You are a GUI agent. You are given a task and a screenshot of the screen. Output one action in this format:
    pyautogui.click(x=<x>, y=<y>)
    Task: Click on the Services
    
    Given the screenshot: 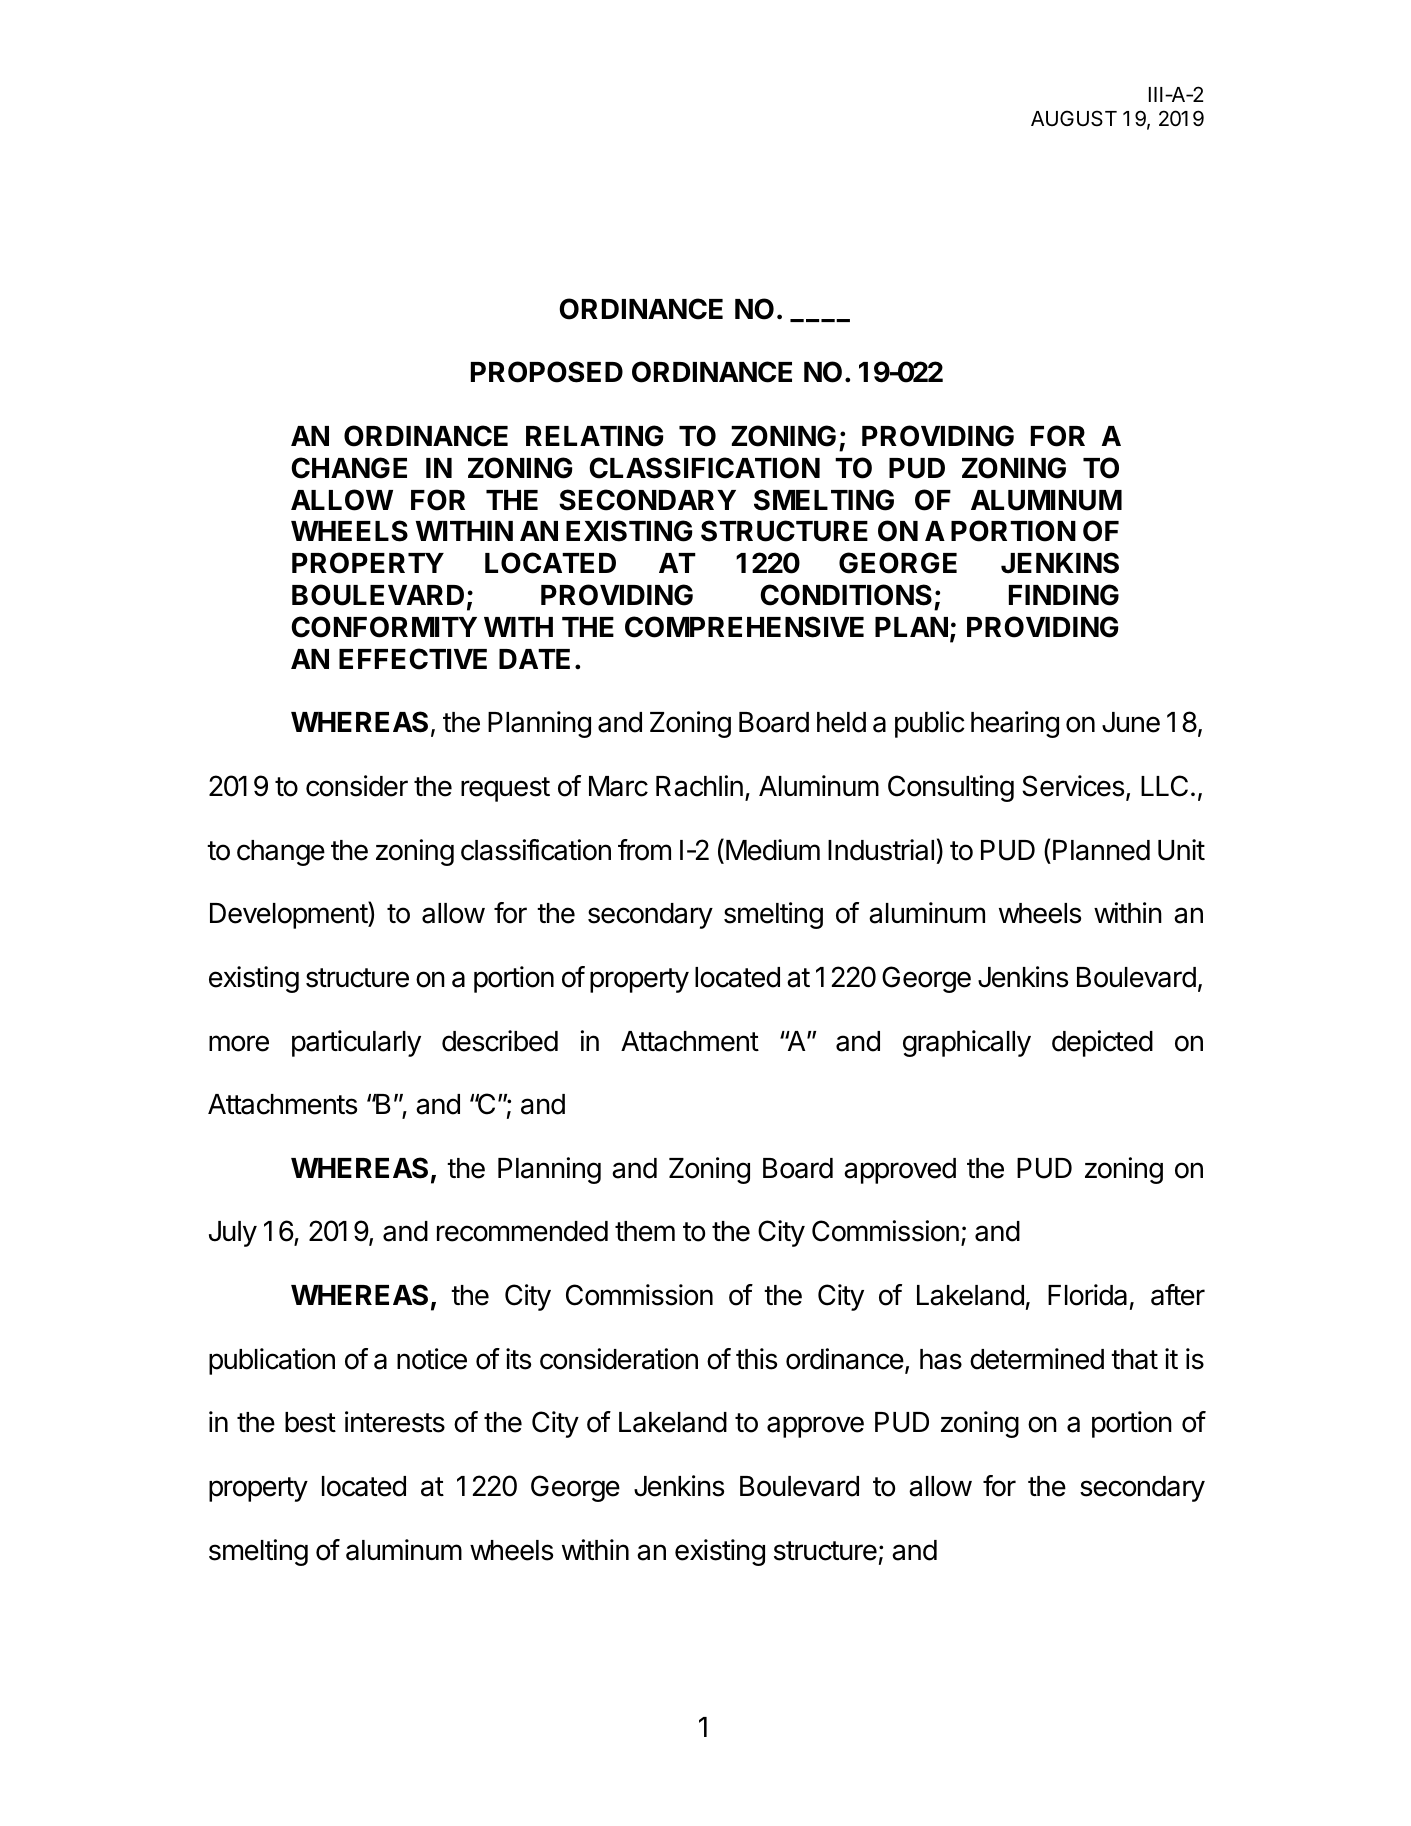 What is the action you would take?
    pyautogui.click(x=1073, y=786)
